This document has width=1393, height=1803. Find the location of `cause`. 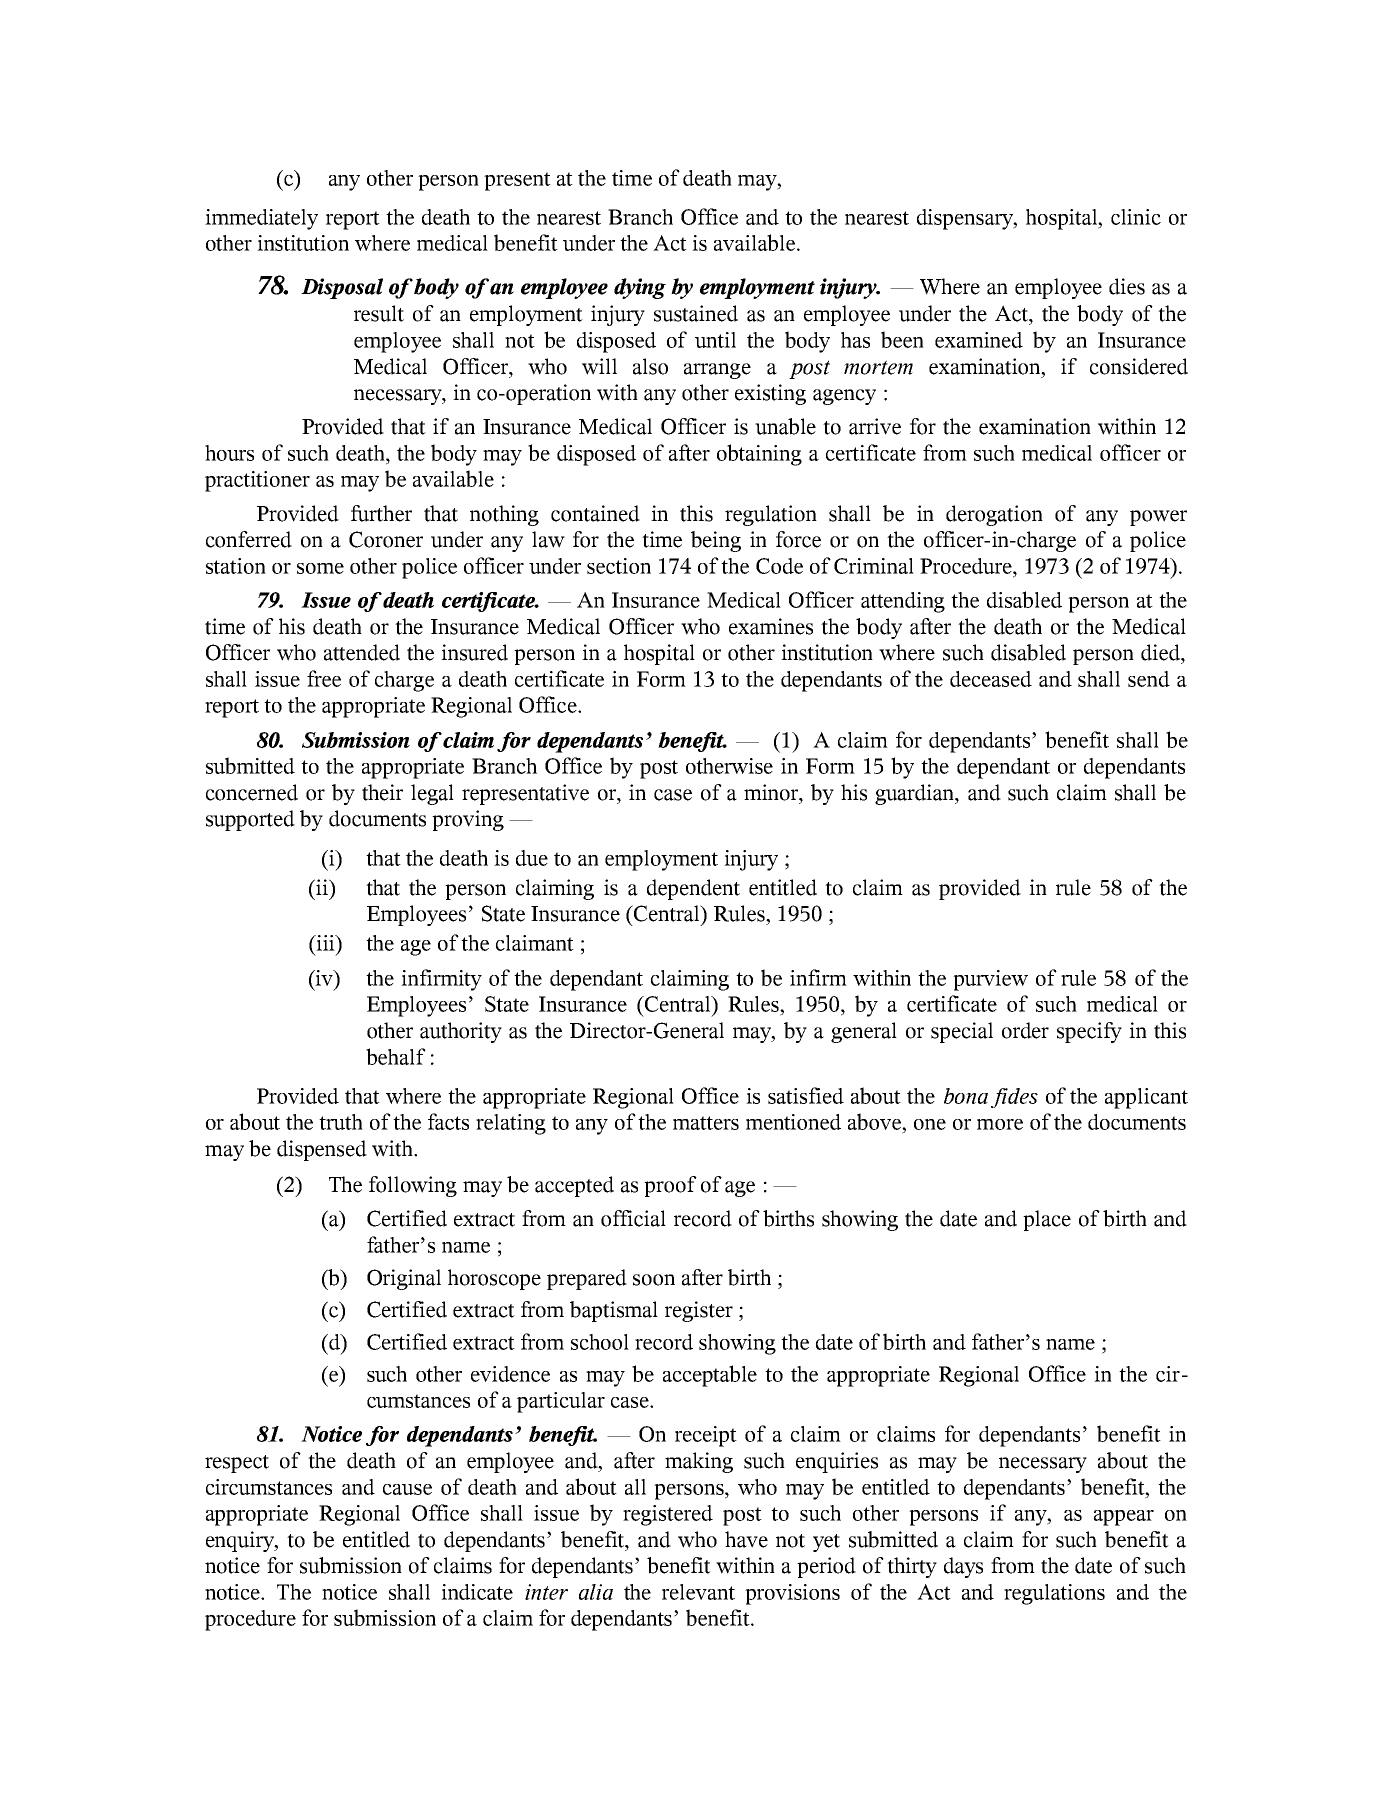

cause is located at coordinates (407, 1489).
